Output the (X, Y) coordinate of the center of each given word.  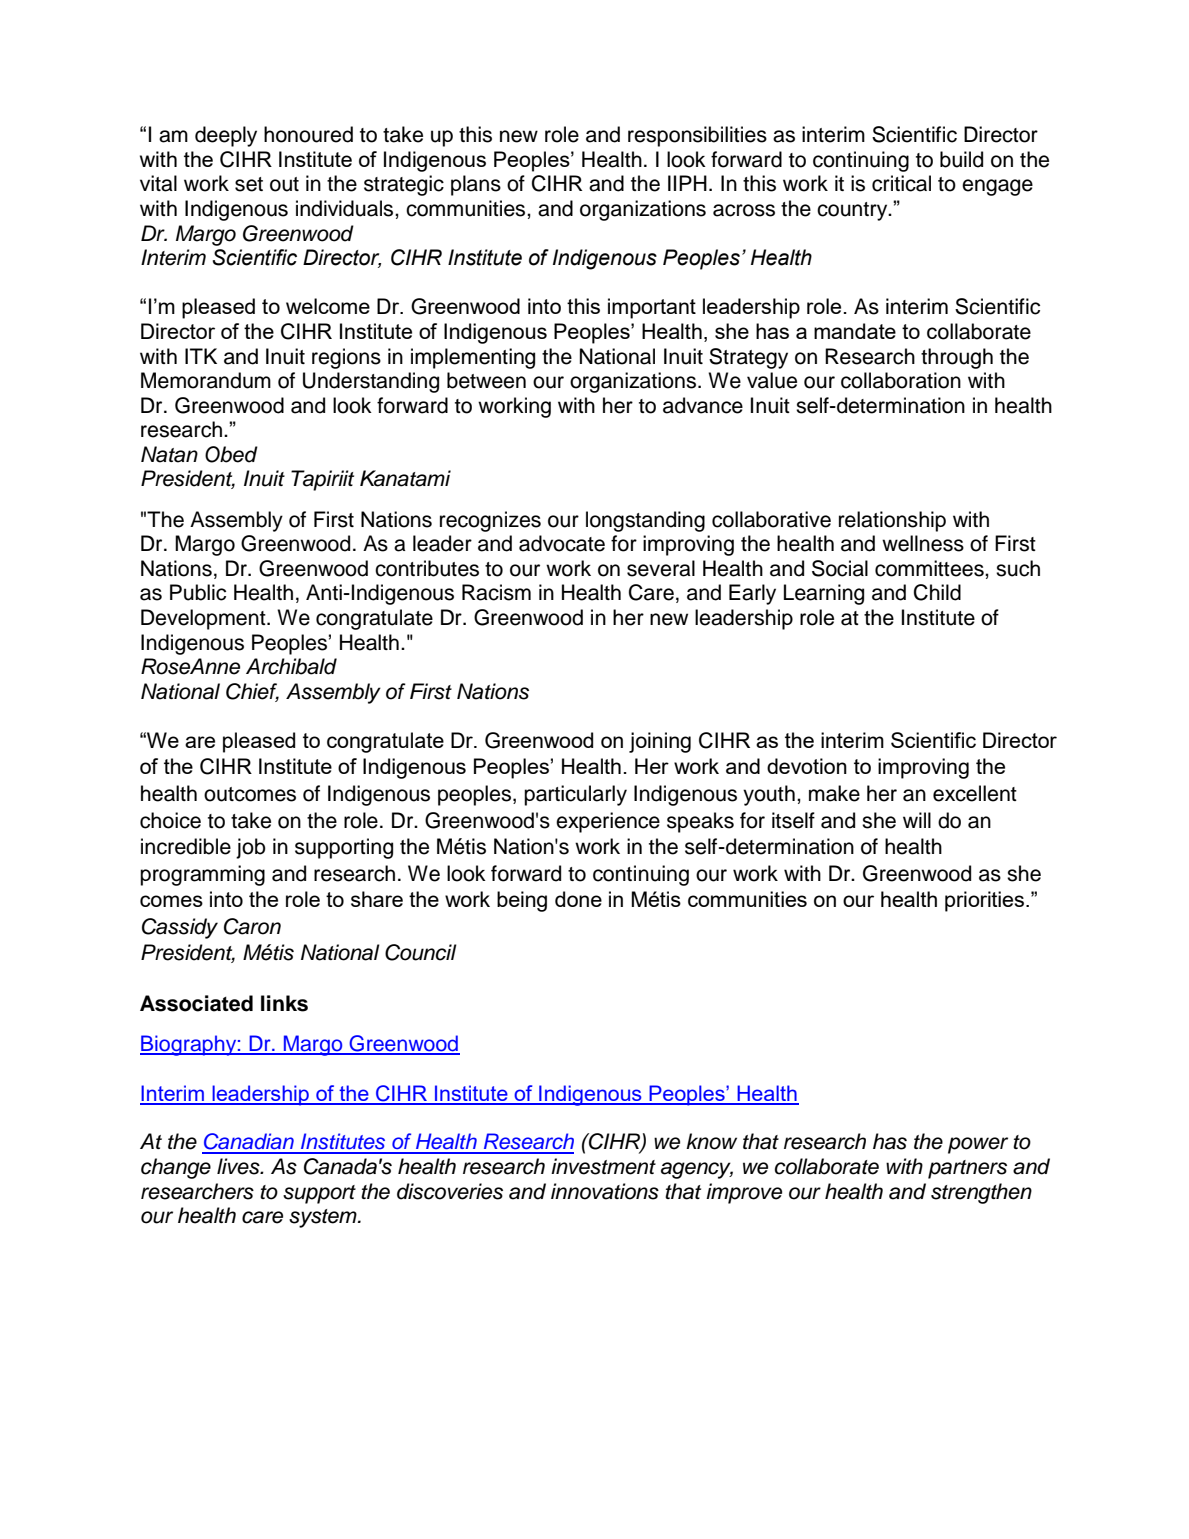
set (249, 184)
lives (239, 1166)
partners (967, 1169)
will (917, 820)
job (251, 848)
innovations (605, 1191)
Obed (231, 454)
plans (476, 185)
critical (901, 183)
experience (608, 822)
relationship (892, 521)
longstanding (645, 521)
